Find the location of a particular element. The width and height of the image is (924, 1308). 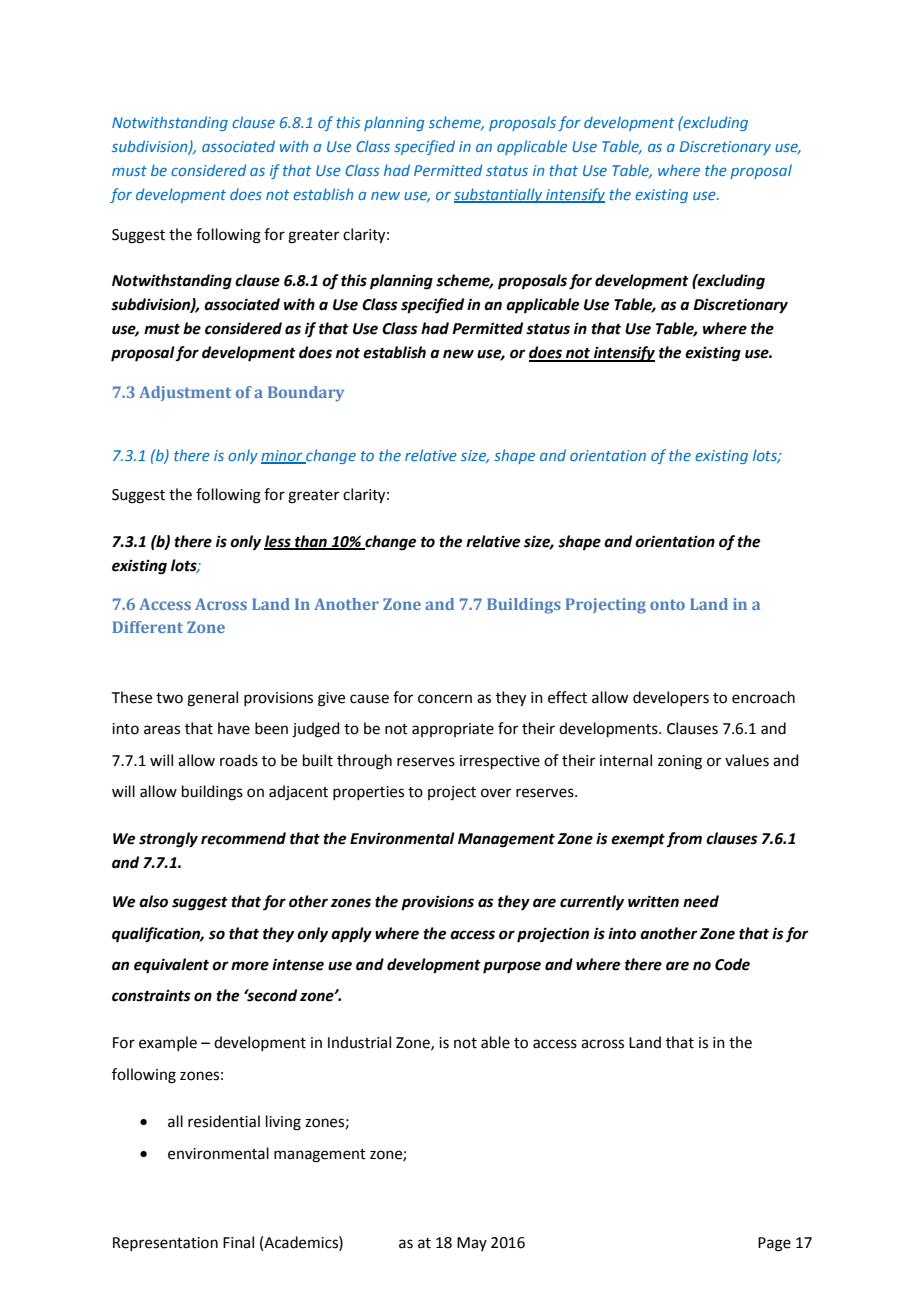

Boundary is located at coordinates (306, 394).
